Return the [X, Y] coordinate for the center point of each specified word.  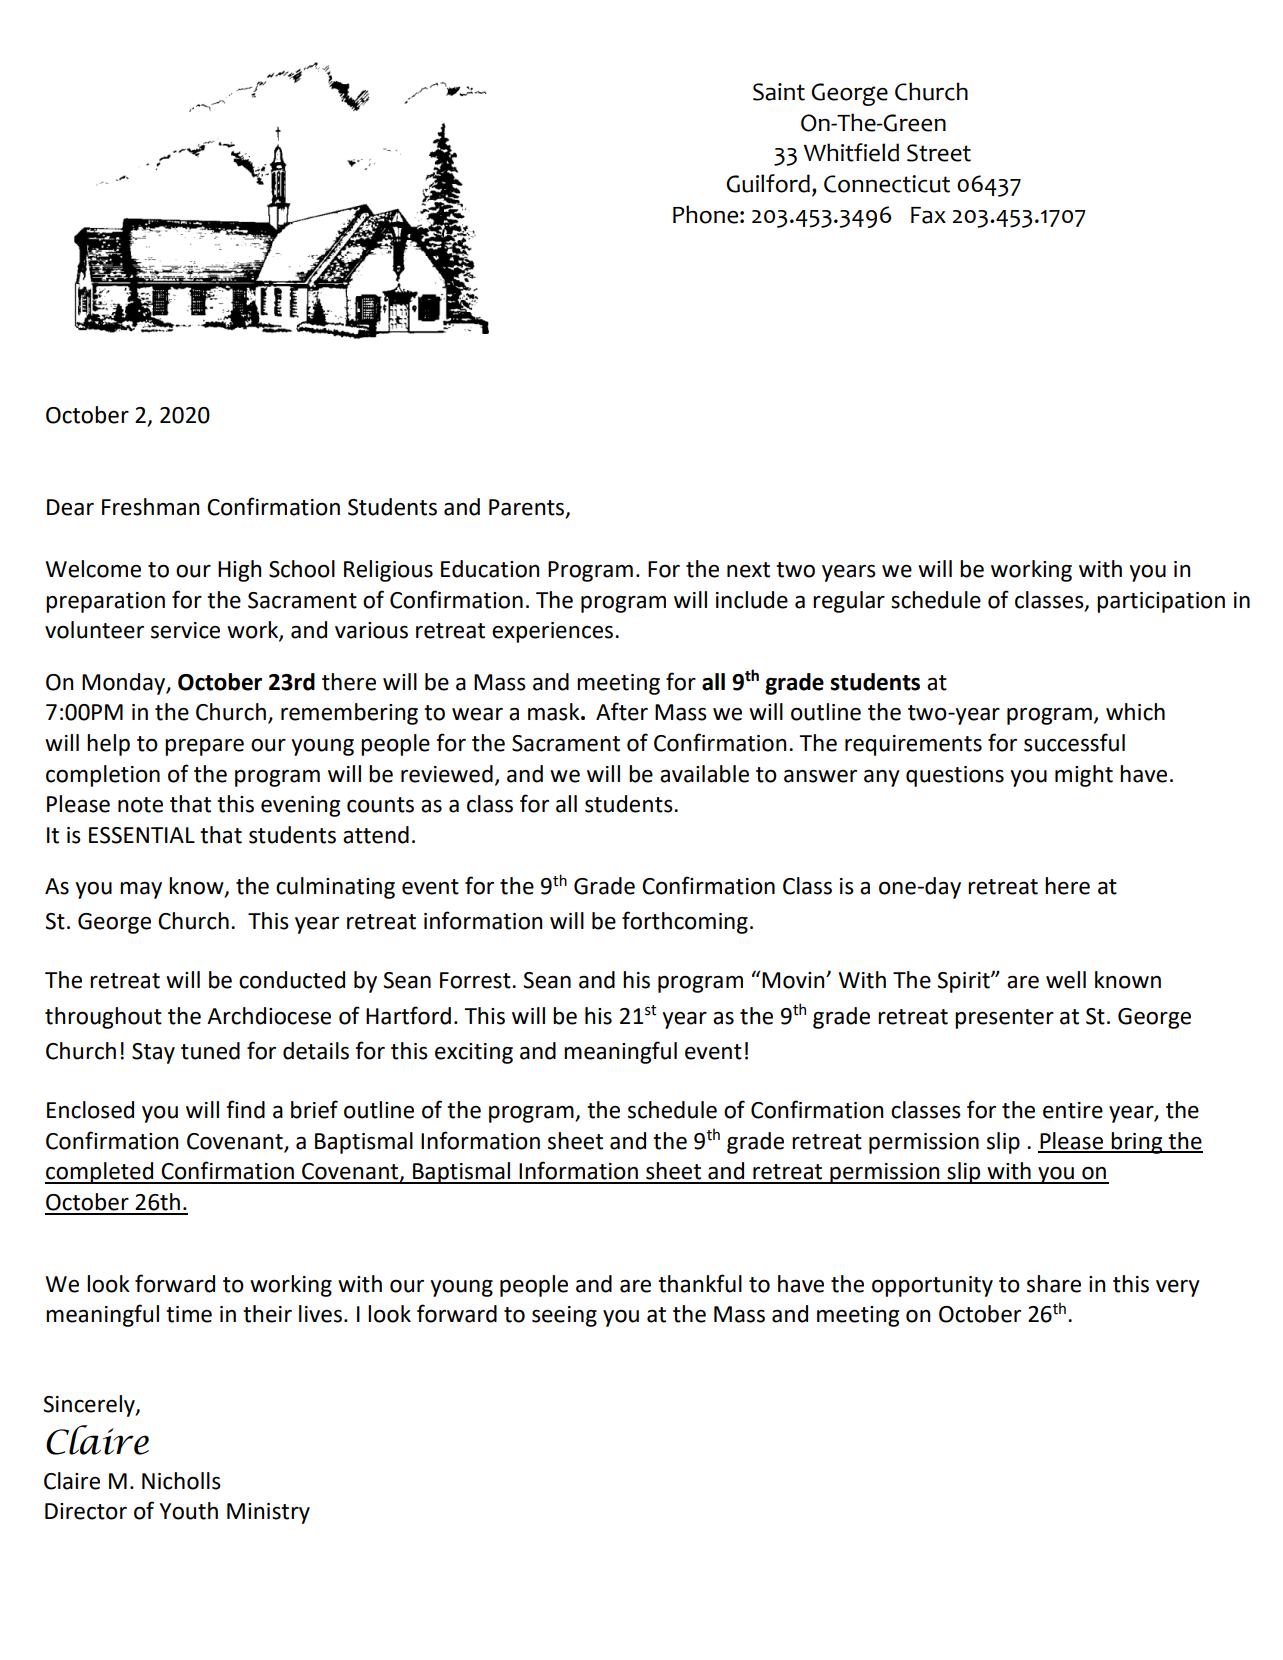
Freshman [150, 507]
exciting [474, 1053]
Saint [779, 92]
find [245, 1109]
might [1084, 776]
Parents [528, 508]
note [140, 805]
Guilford [768, 183]
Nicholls [181, 1481]
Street [939, 153]
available [704, 774]
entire [1073, 1110]
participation [1161, 602]
